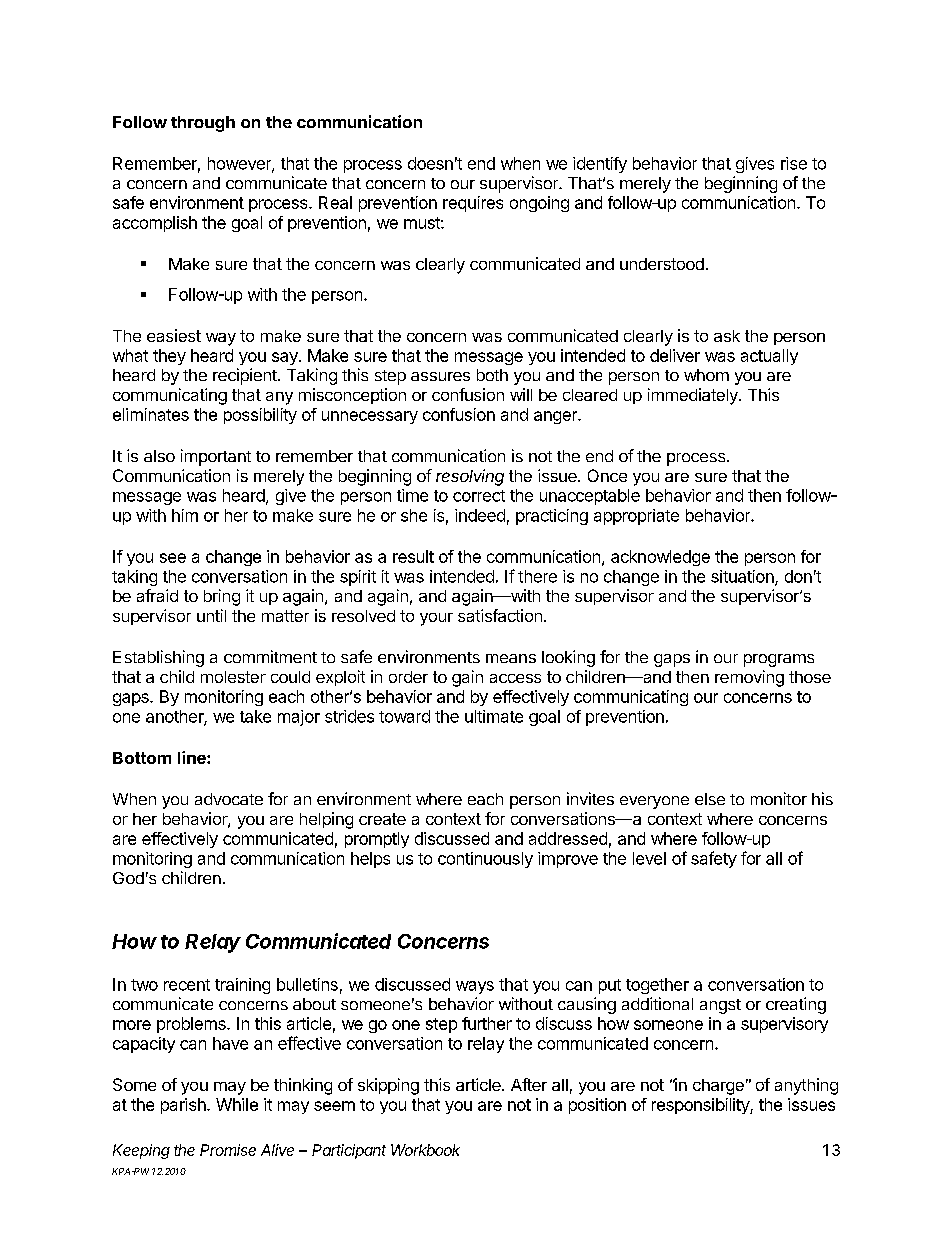 This screenshot has width=952, height=1233. I want to click on requires, so click(473, 204).
